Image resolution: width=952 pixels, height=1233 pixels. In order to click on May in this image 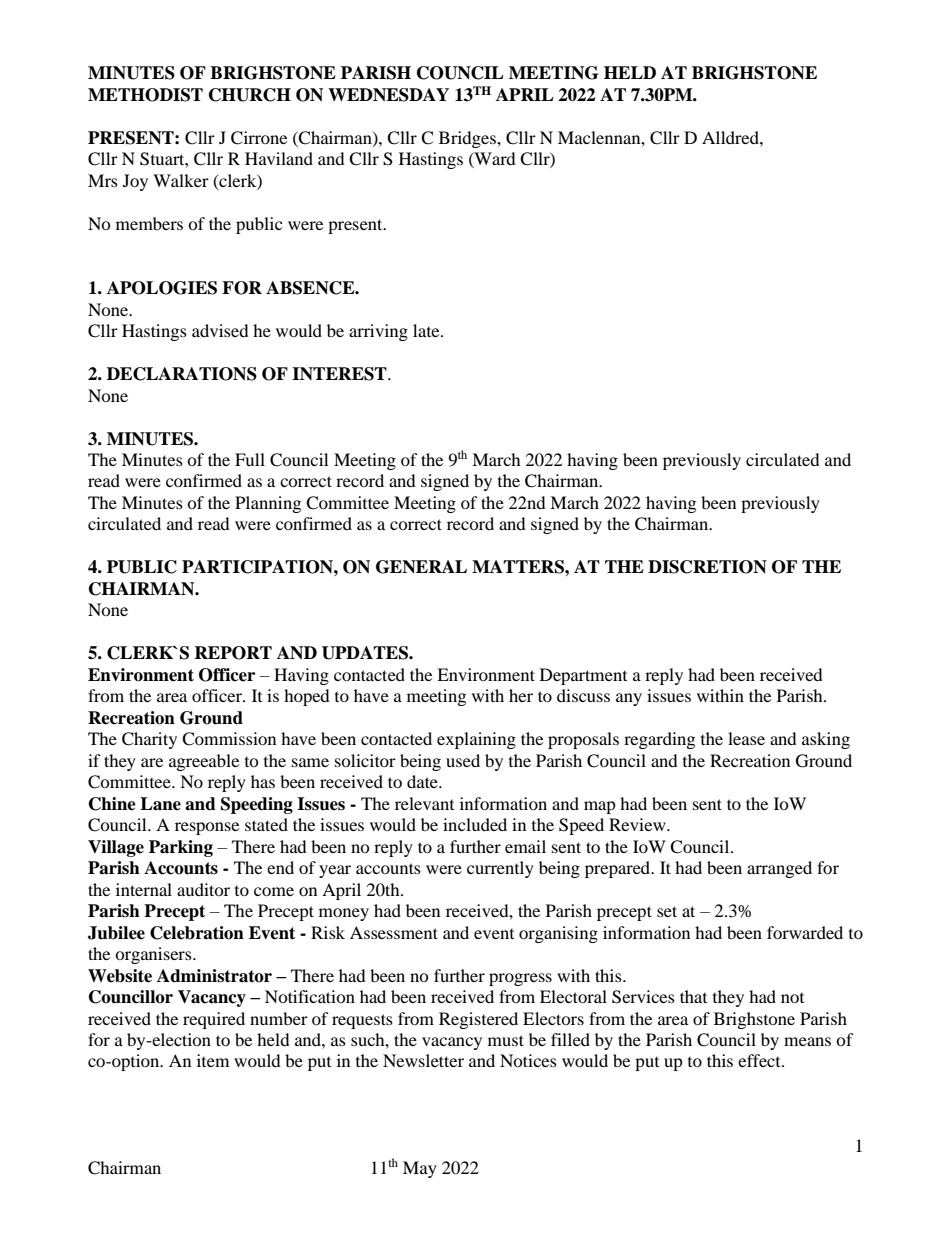, I will do `click(420, 1169)`.
